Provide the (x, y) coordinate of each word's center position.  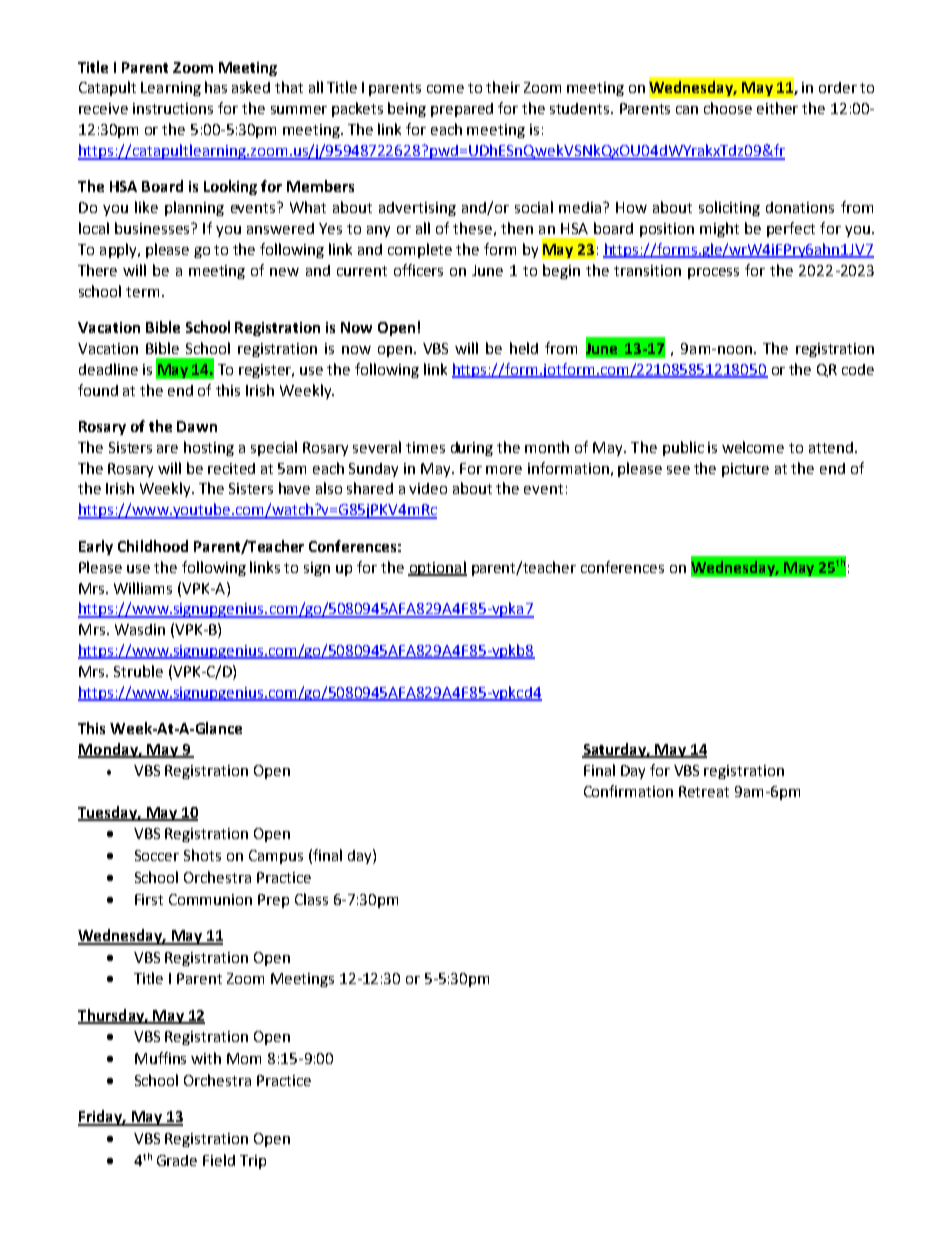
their (503, 87)
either (777, 108)
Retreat (704, 791)
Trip (253, 1162)
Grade (177, 1160)
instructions (173, 108)
